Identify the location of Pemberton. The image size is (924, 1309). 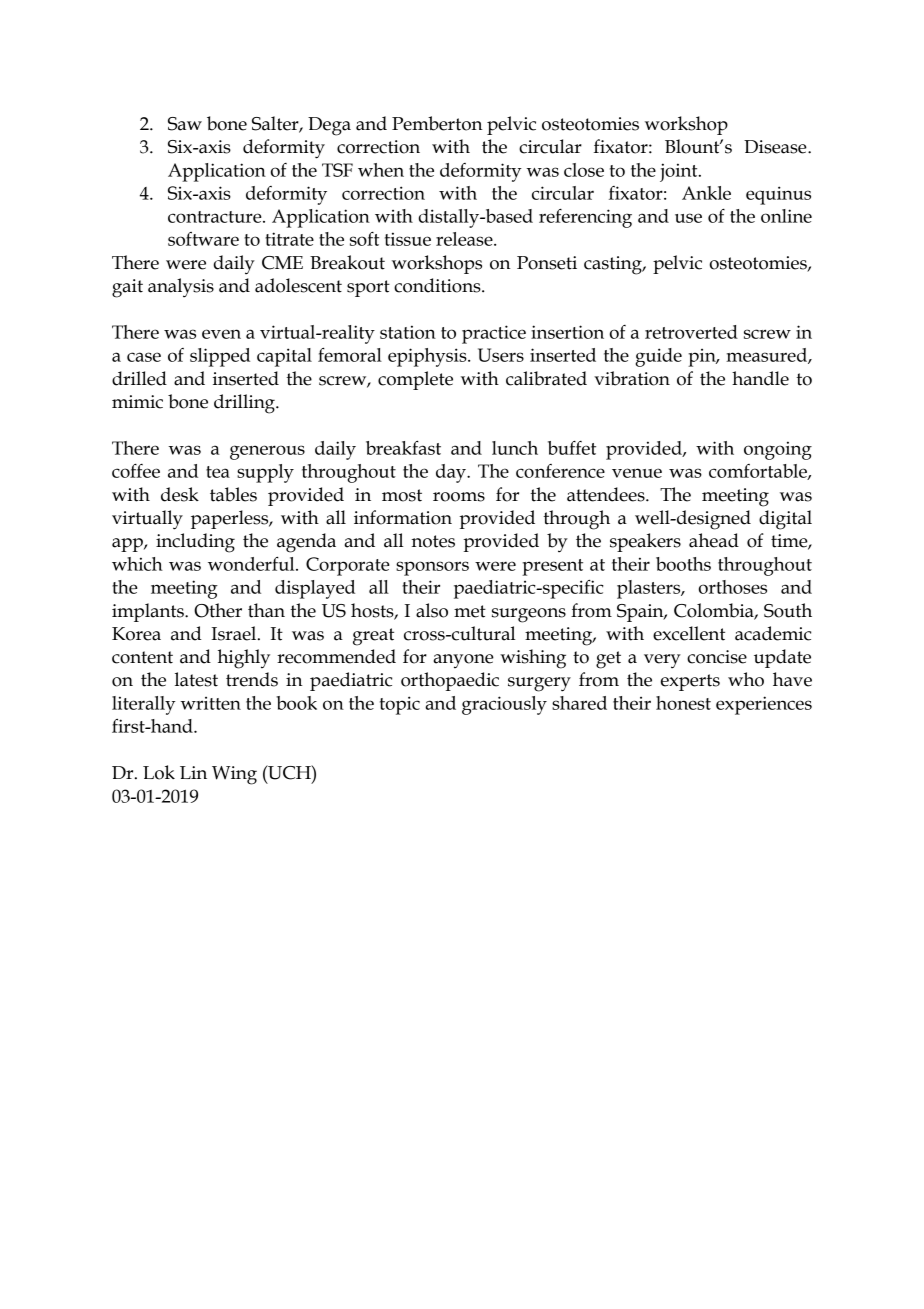
(437, 123).
